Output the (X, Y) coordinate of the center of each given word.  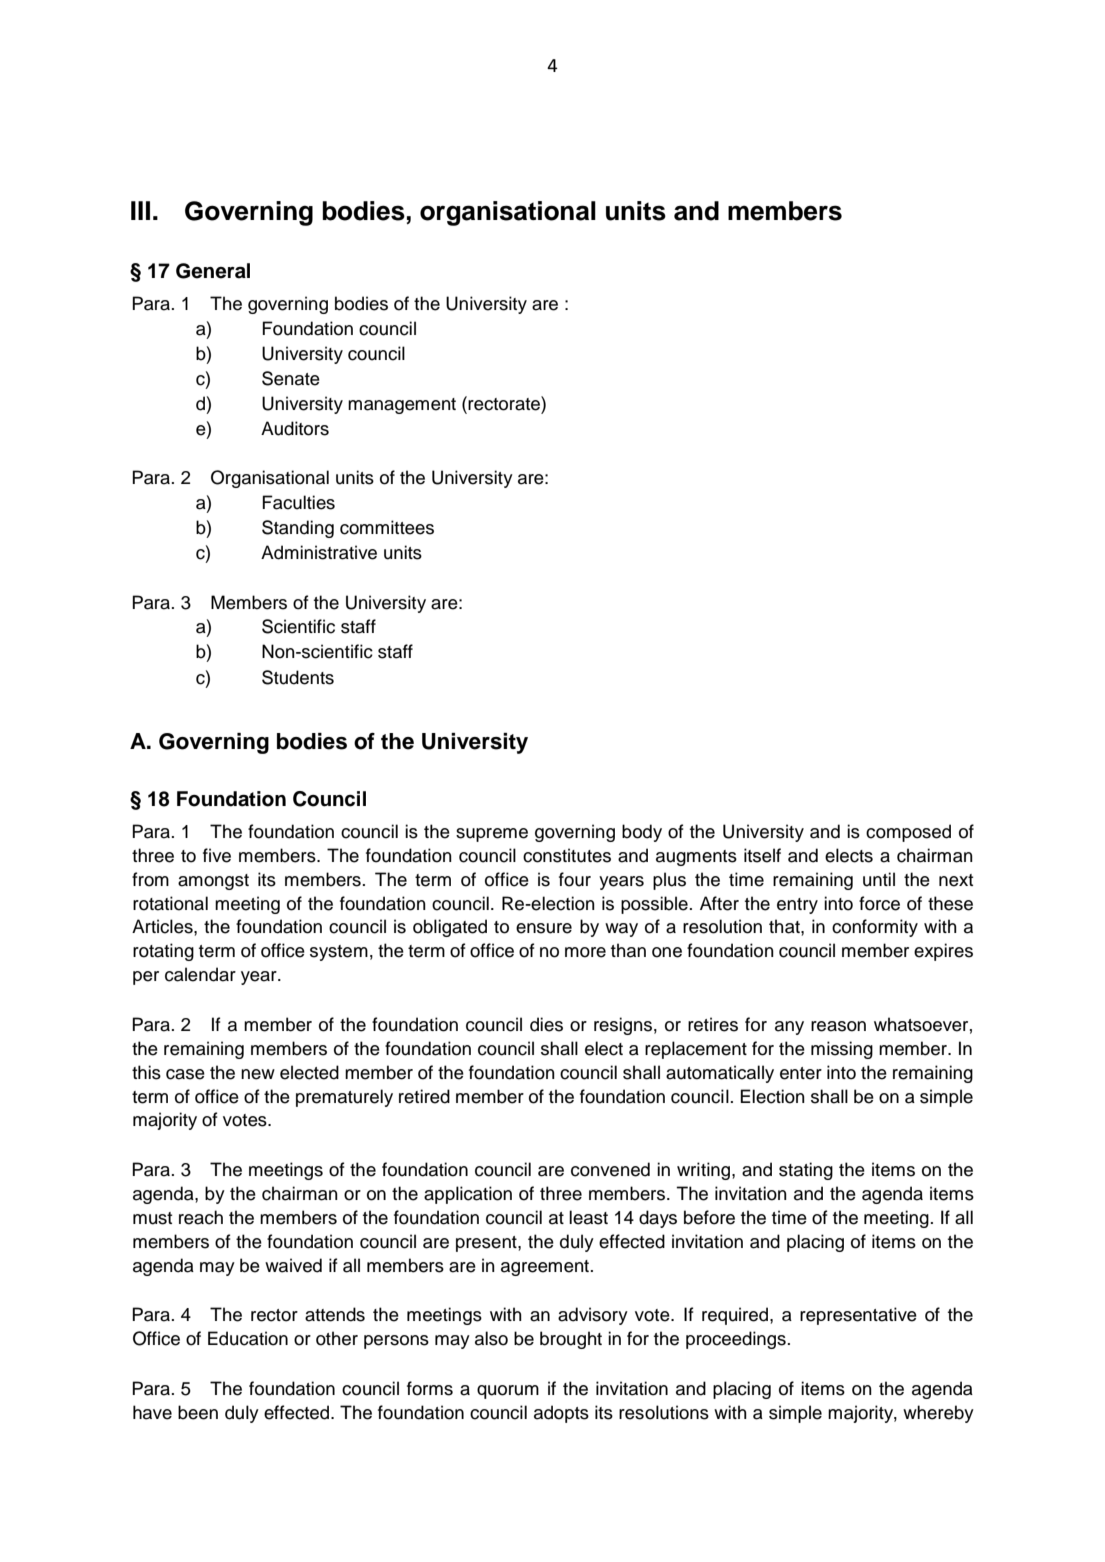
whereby (938, 1414)
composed (908, 833)
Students (298, 677)
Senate (291, 378)
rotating (163, 952)
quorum (508, 1392)
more (585, 952)
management (402, 406)
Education (248, 1338)
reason (838, 1026)
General (213, 271)
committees (387, 527)
